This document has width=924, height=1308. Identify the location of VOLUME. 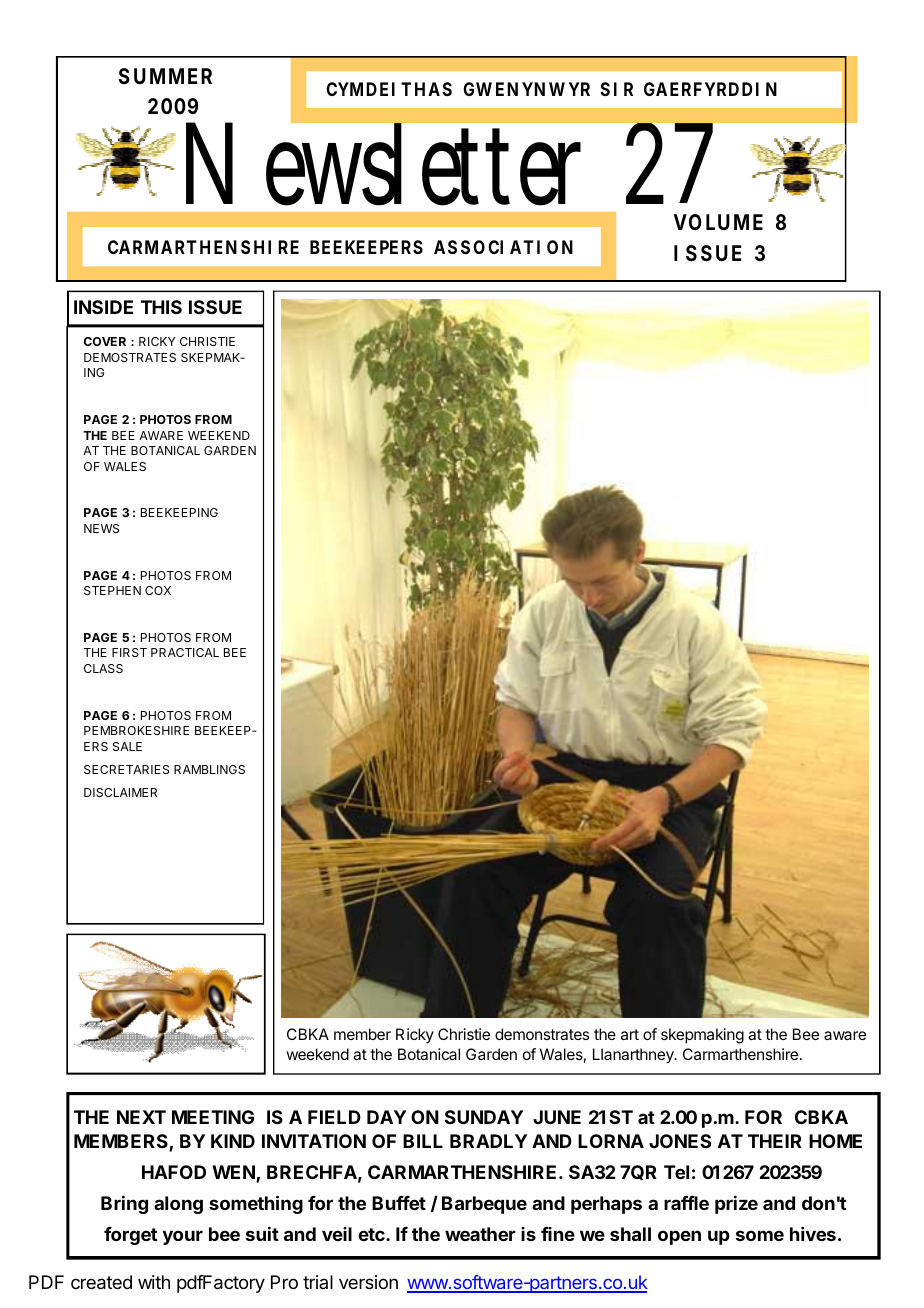
(718, 222).
